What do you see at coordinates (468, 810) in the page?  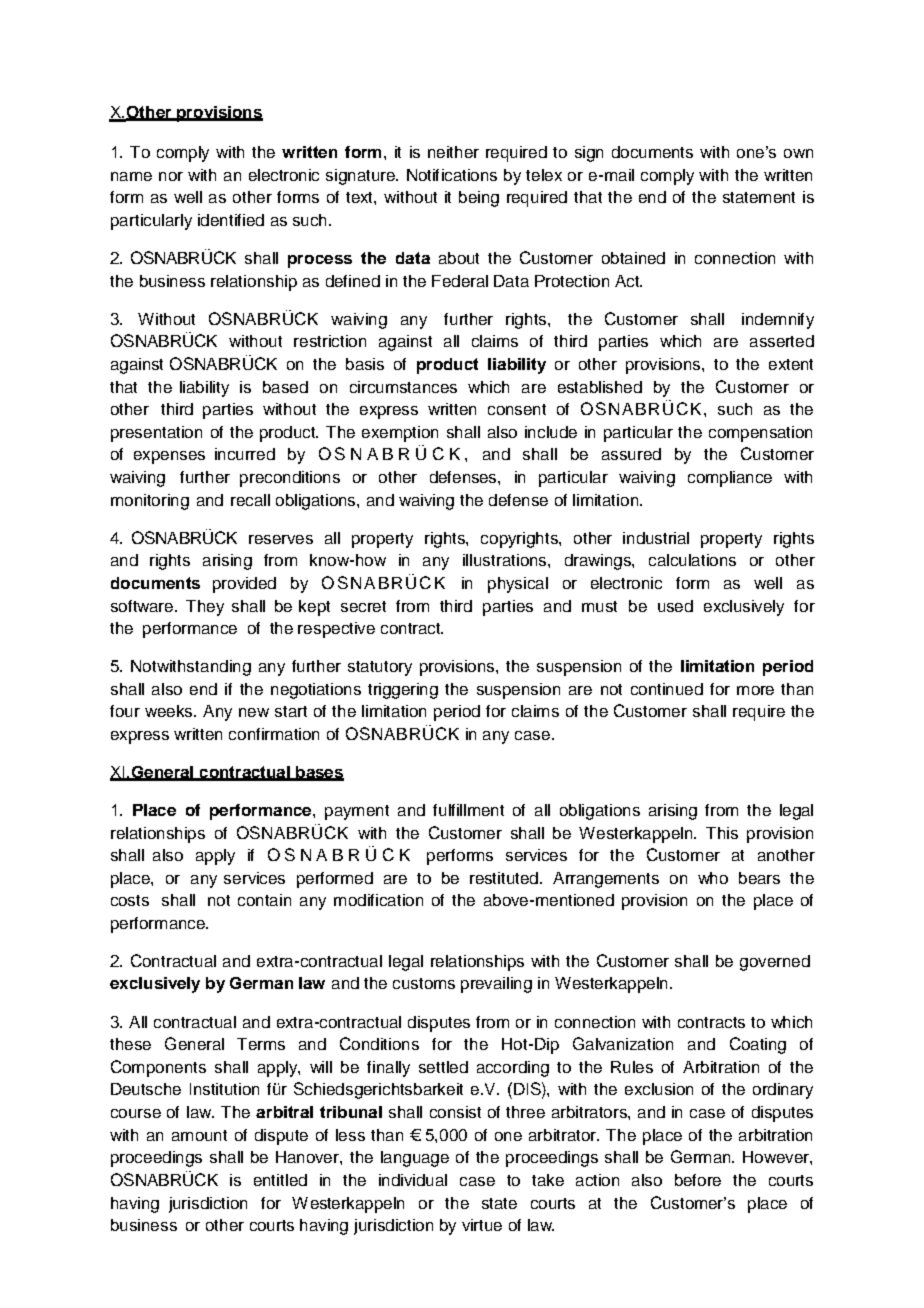 I see `fulfillment` at bounding box center [468, 810].
